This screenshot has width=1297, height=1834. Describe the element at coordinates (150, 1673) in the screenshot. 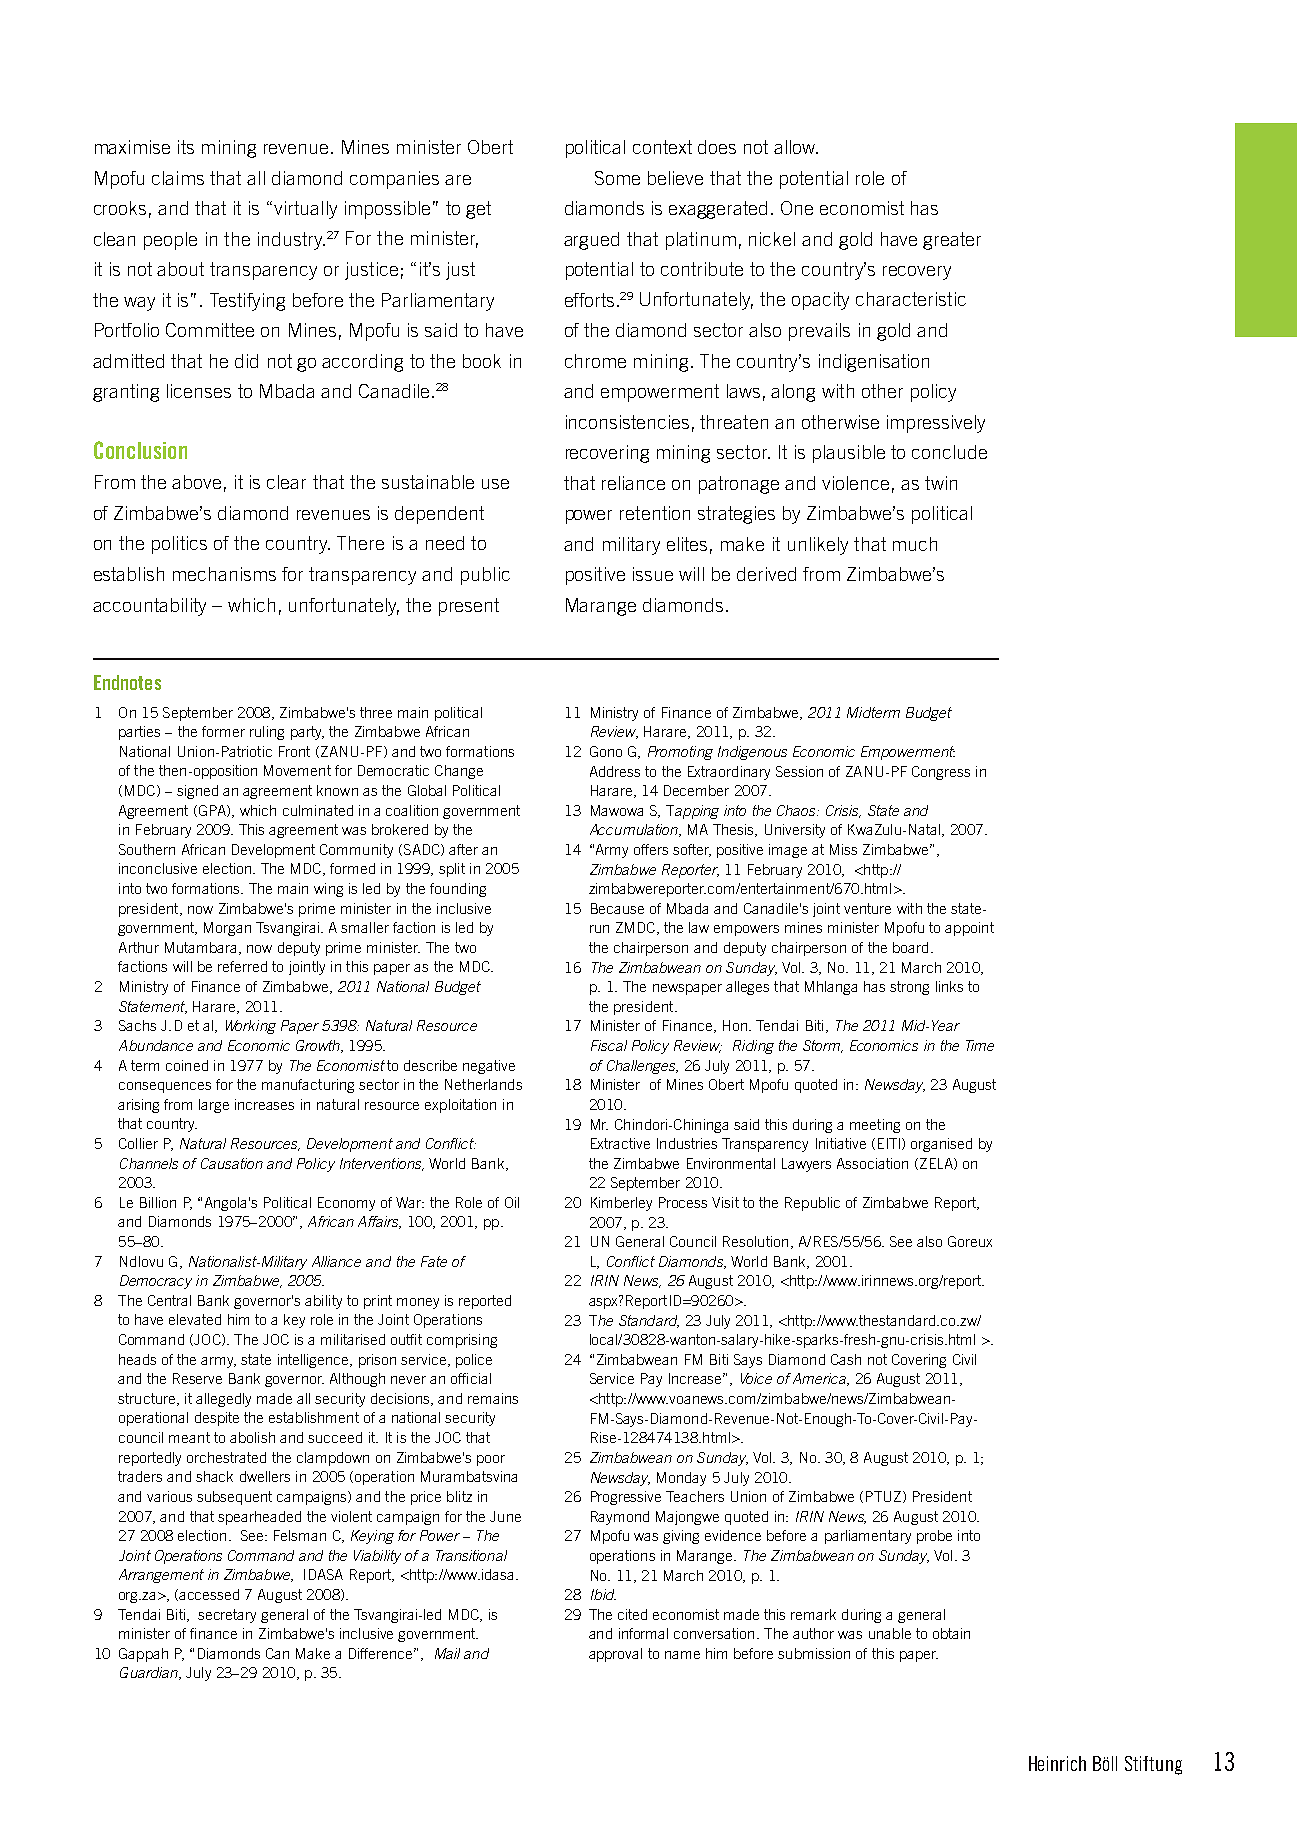

I see `Guardian` at that location.
